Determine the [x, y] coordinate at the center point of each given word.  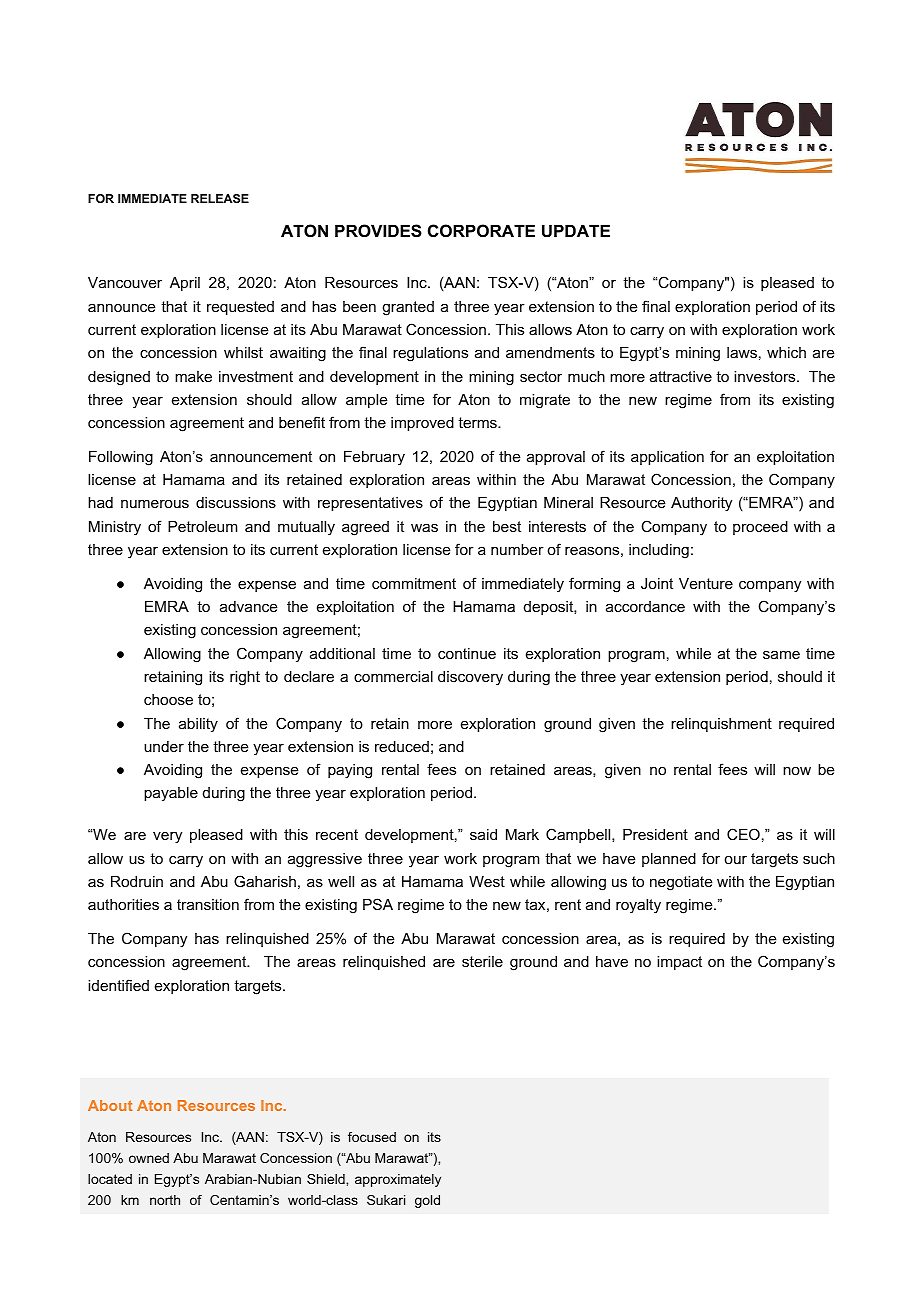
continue [467, 653]
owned [149, 1158]
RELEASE [220, 198]
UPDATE [576, 230]
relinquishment [721, 725]
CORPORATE [481, 230]
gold [427, 1201]
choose [168, 699]
